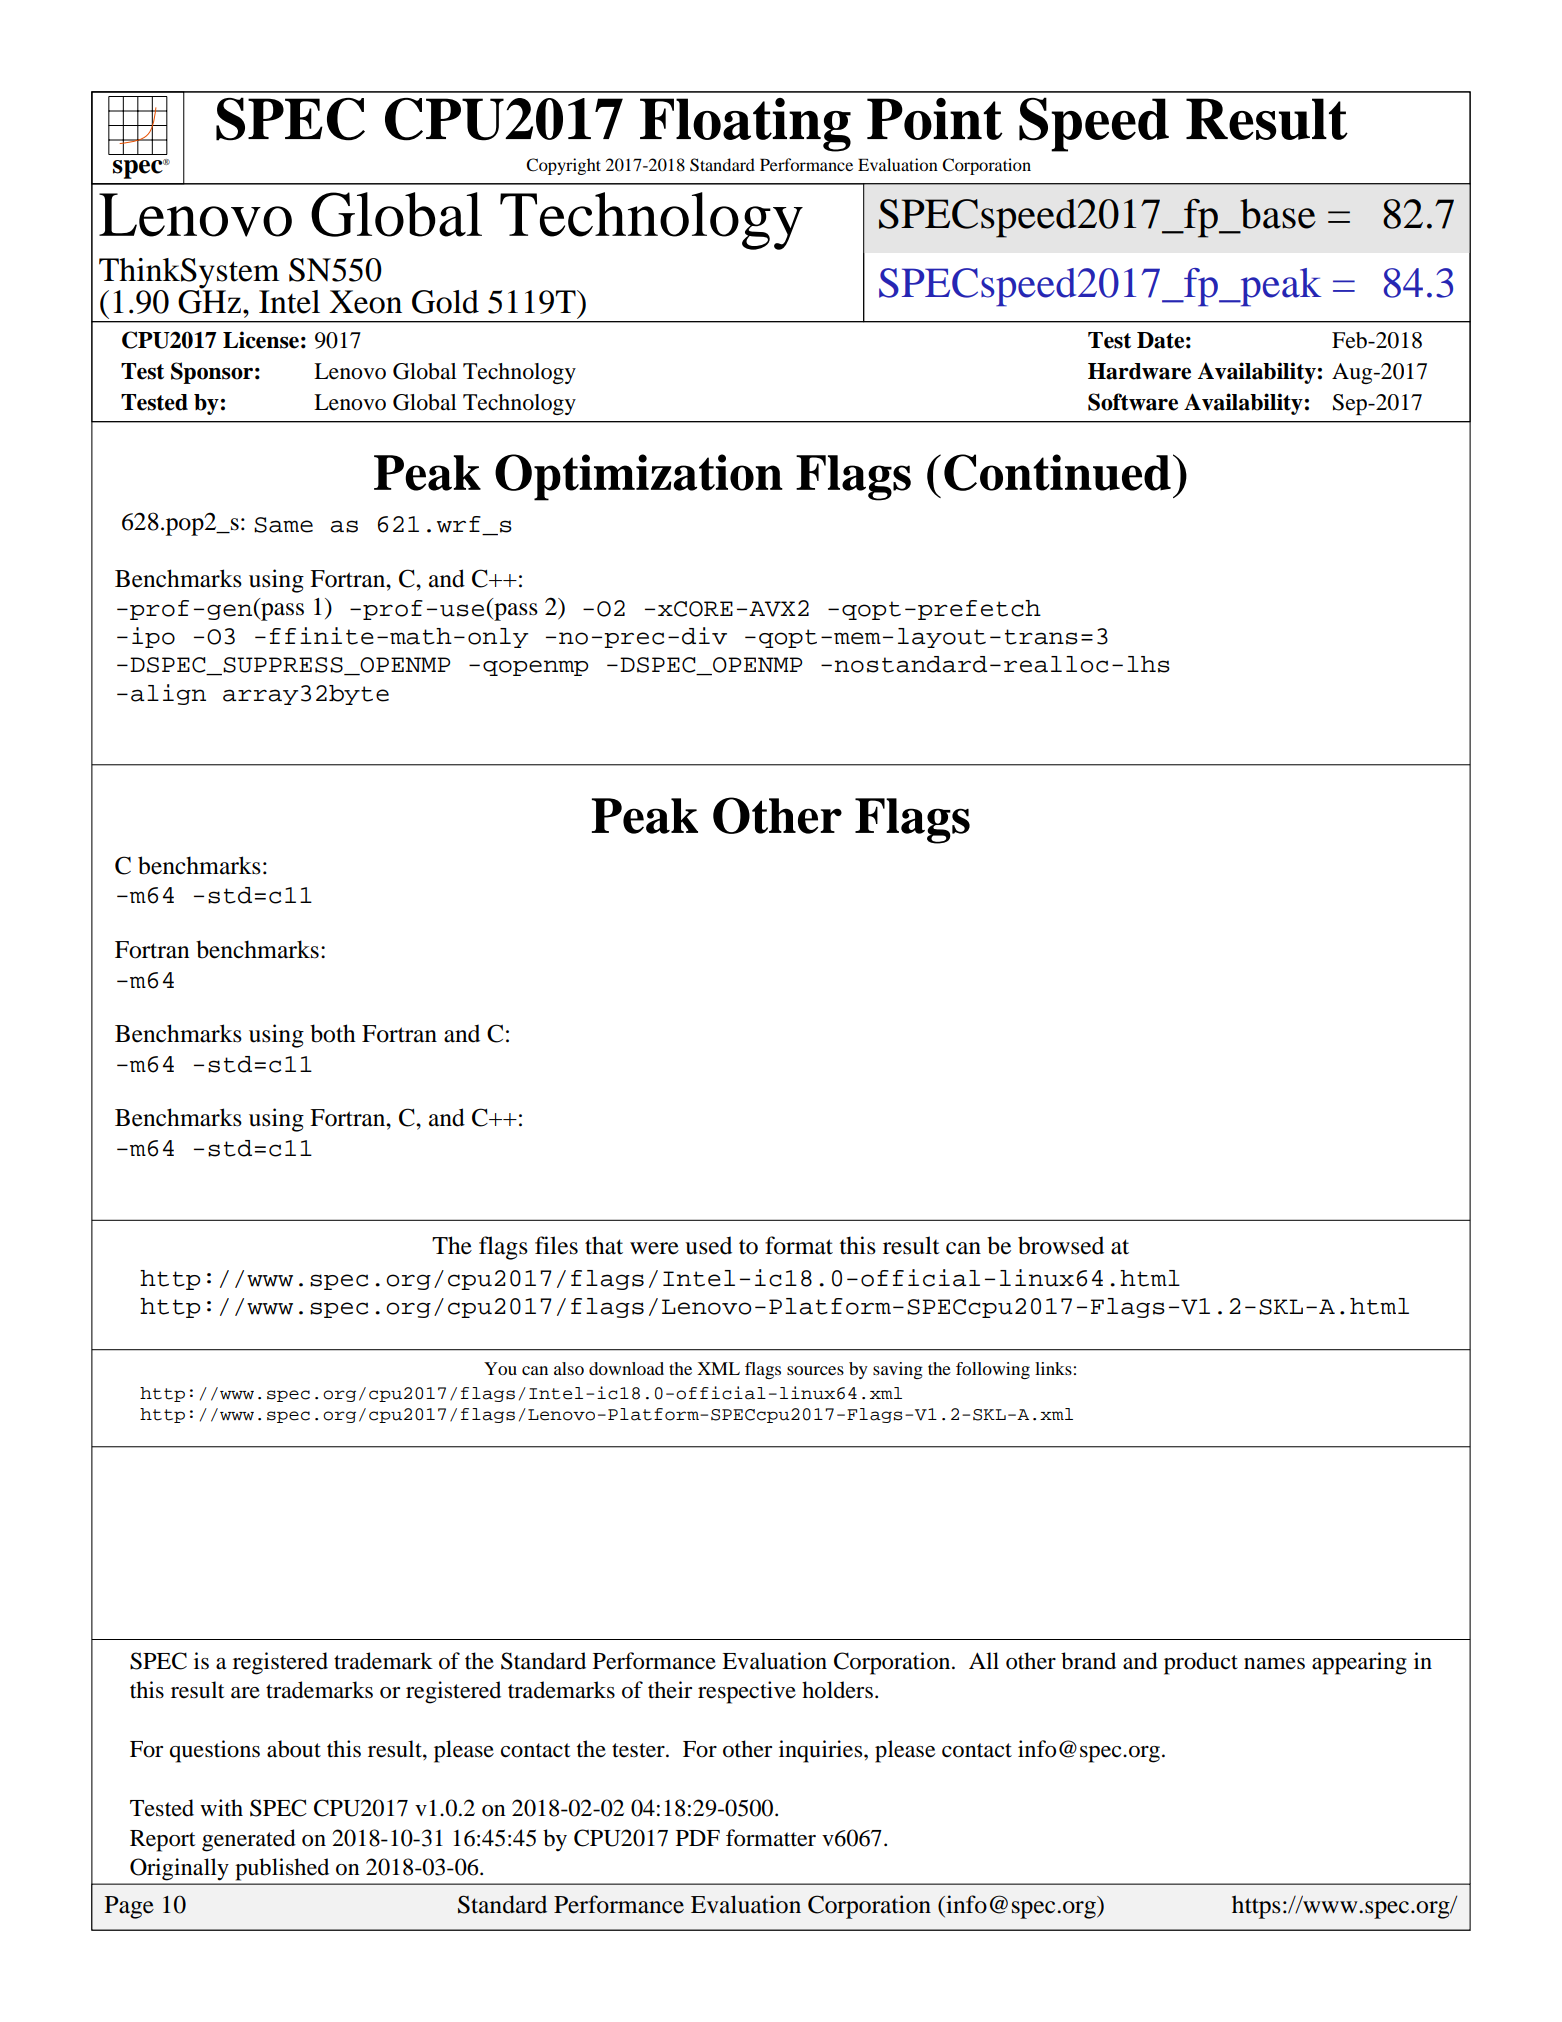  Describe the element at coordinates (708, 1245) in the screenshot. I see `used` at that location.
